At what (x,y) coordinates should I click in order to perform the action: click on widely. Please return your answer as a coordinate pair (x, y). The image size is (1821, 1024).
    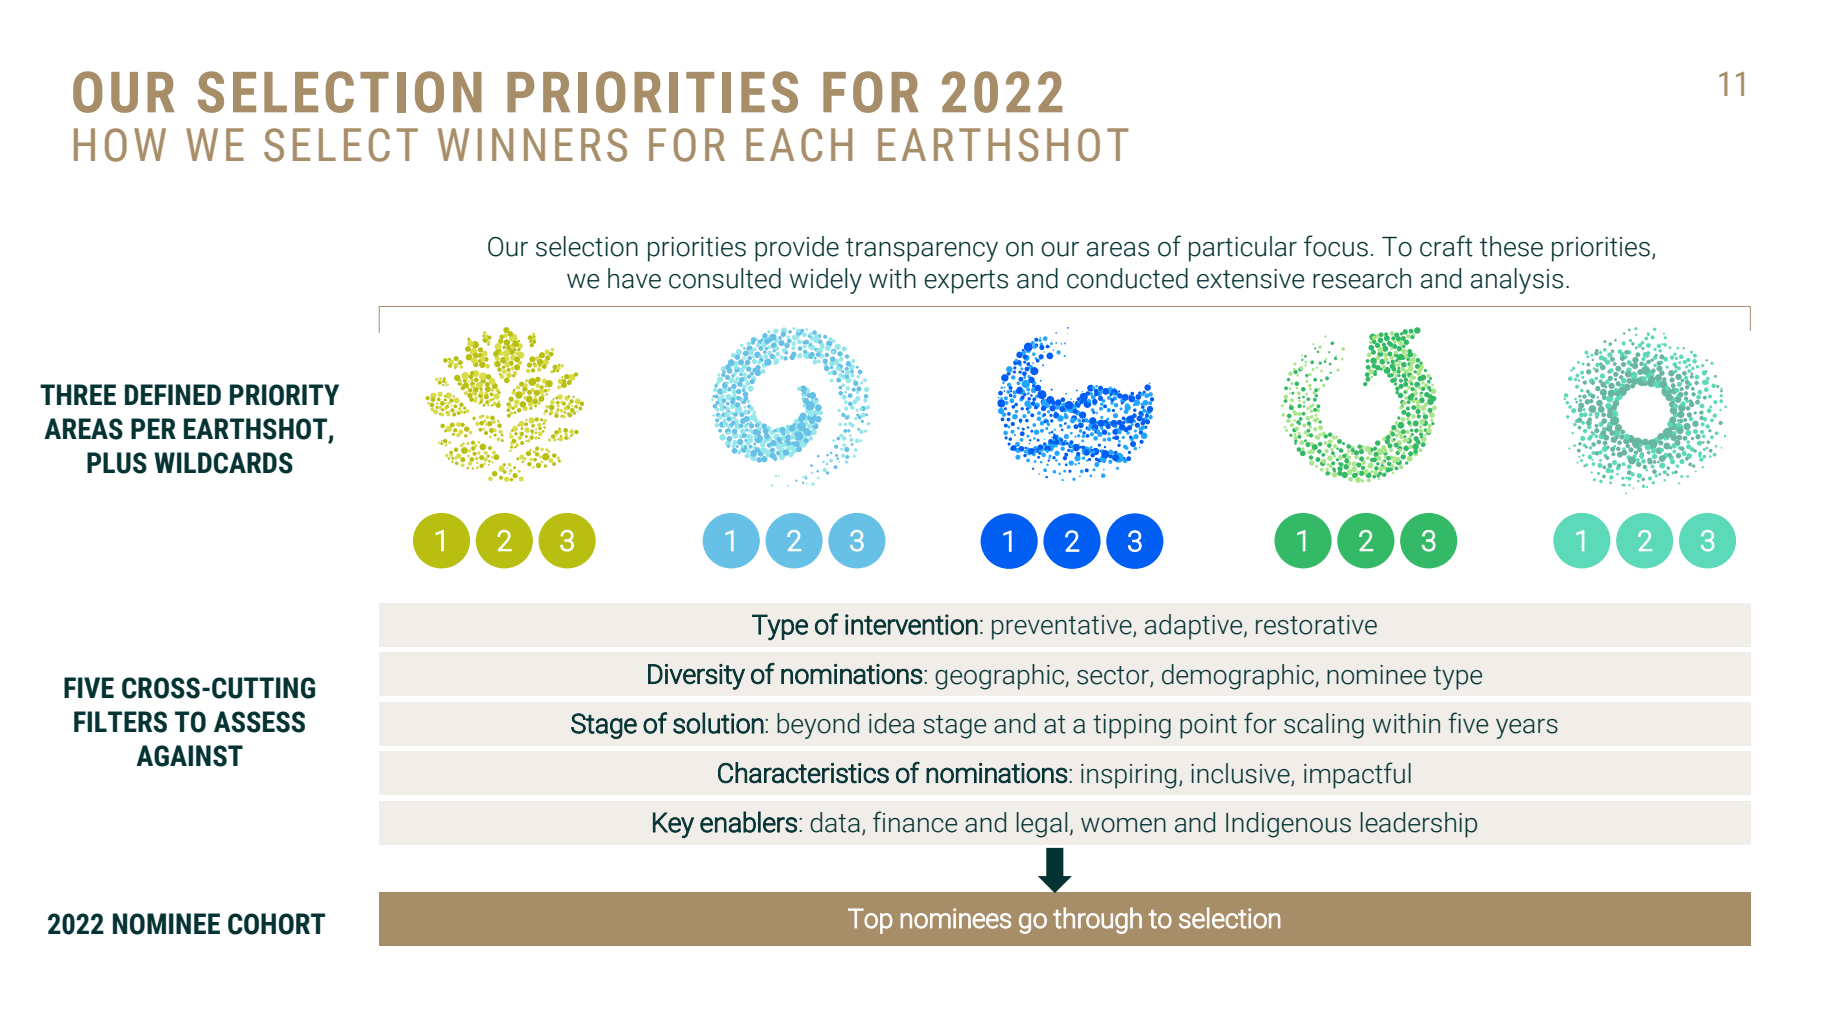
    Looking at the image, I should click on (826, 281).
